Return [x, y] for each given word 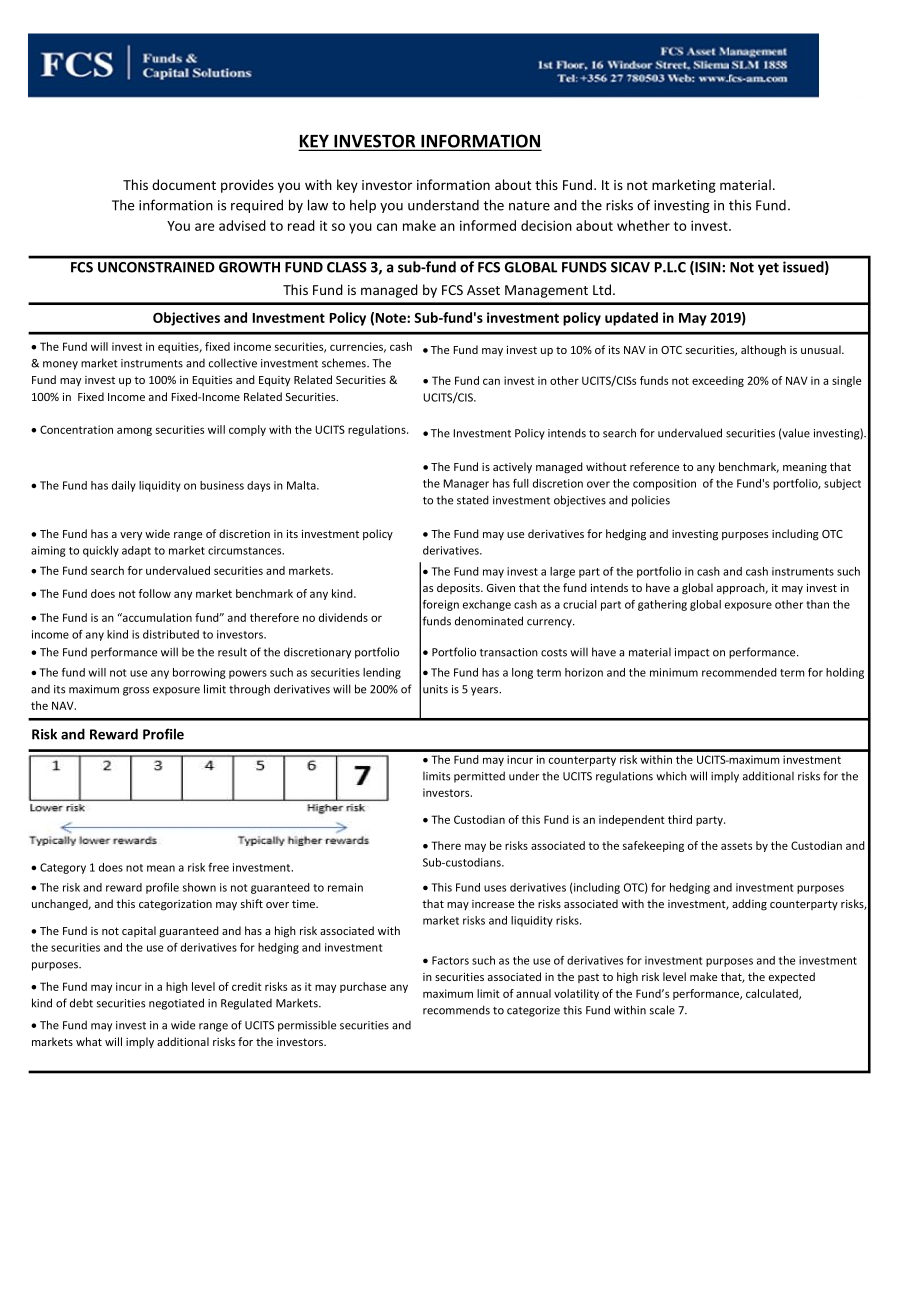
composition [664, 484]
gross [136, 691]
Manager [466, 484]
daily [124, 486]
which [671, 776]
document [184, 184]
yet [768, 269]
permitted [479, 777]
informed [488, 225]
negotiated [176, 1004]
